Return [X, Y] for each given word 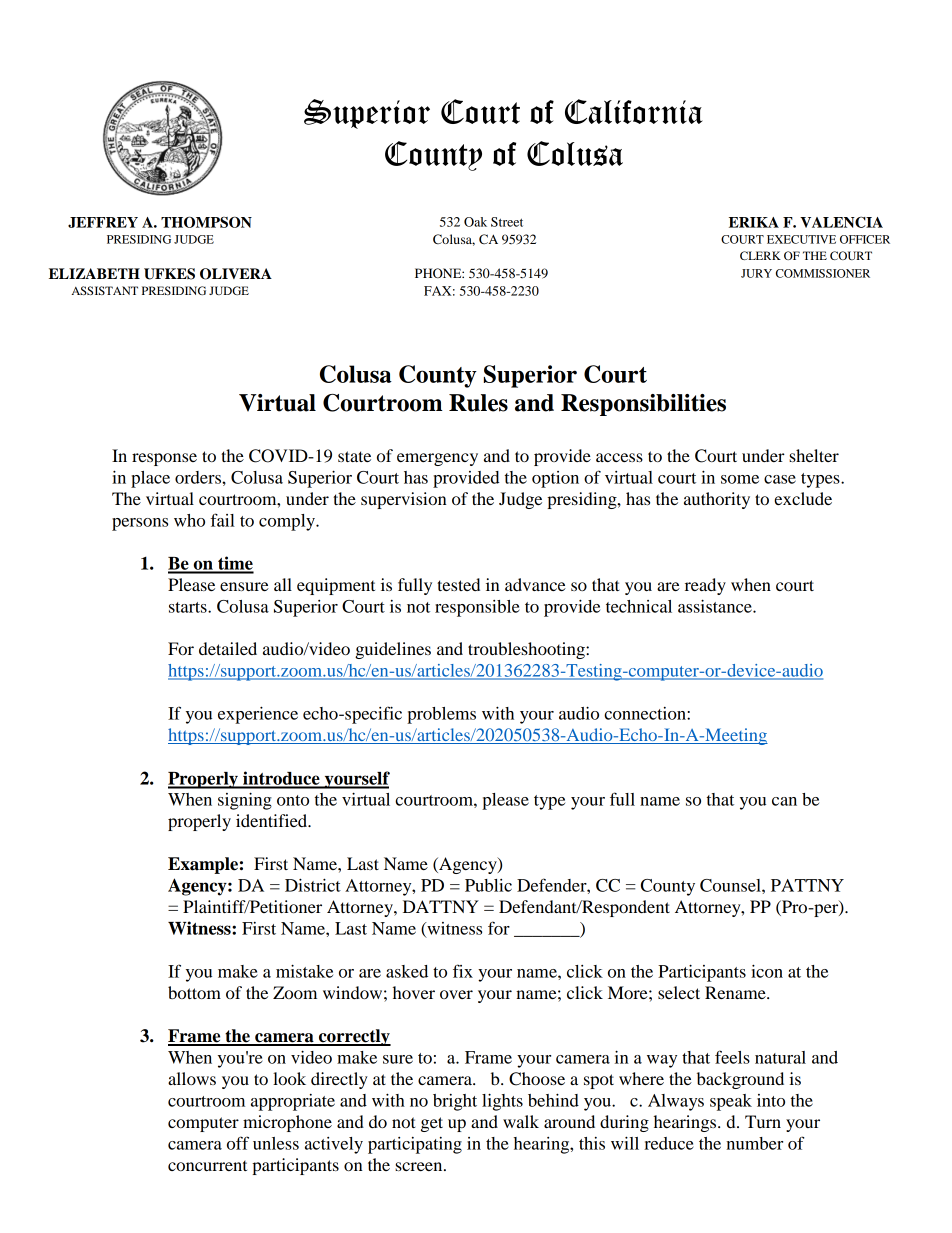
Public [488, 885]
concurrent [207, 1166]
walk [521, 1121]
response [164, 459]
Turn [763, 1121]
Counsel [731, 885]
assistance [716, 606]
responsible [477, 608]
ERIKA [754, 222]
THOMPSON [206, 222]
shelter [814, 455]
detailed [228, 648]
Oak [475, 222]
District [313, 885]
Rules [478, 403]
